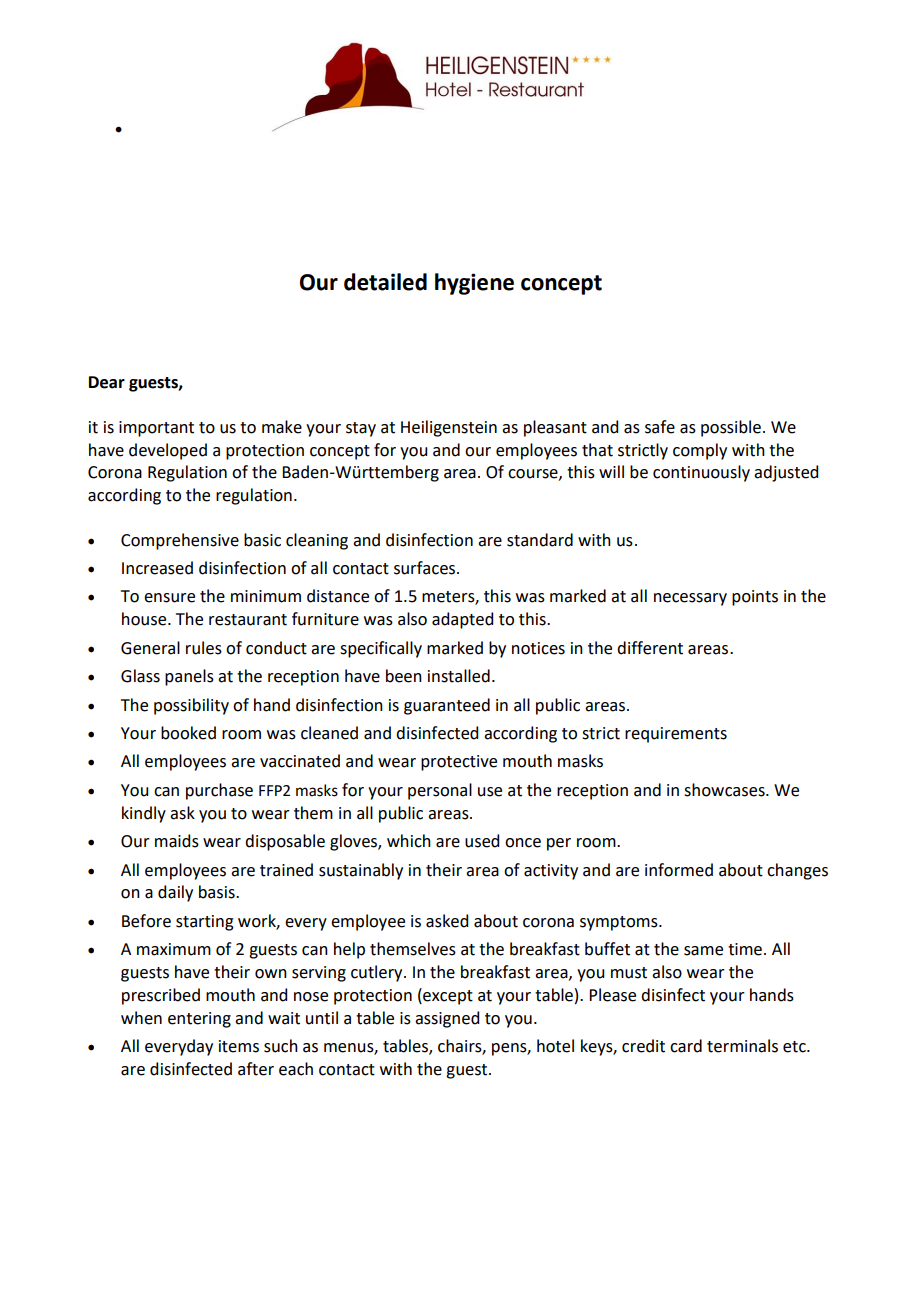  What do you see at coordinates (679, 870) in the screenshot?
I see `informed` at bounding box center [679, 870].
